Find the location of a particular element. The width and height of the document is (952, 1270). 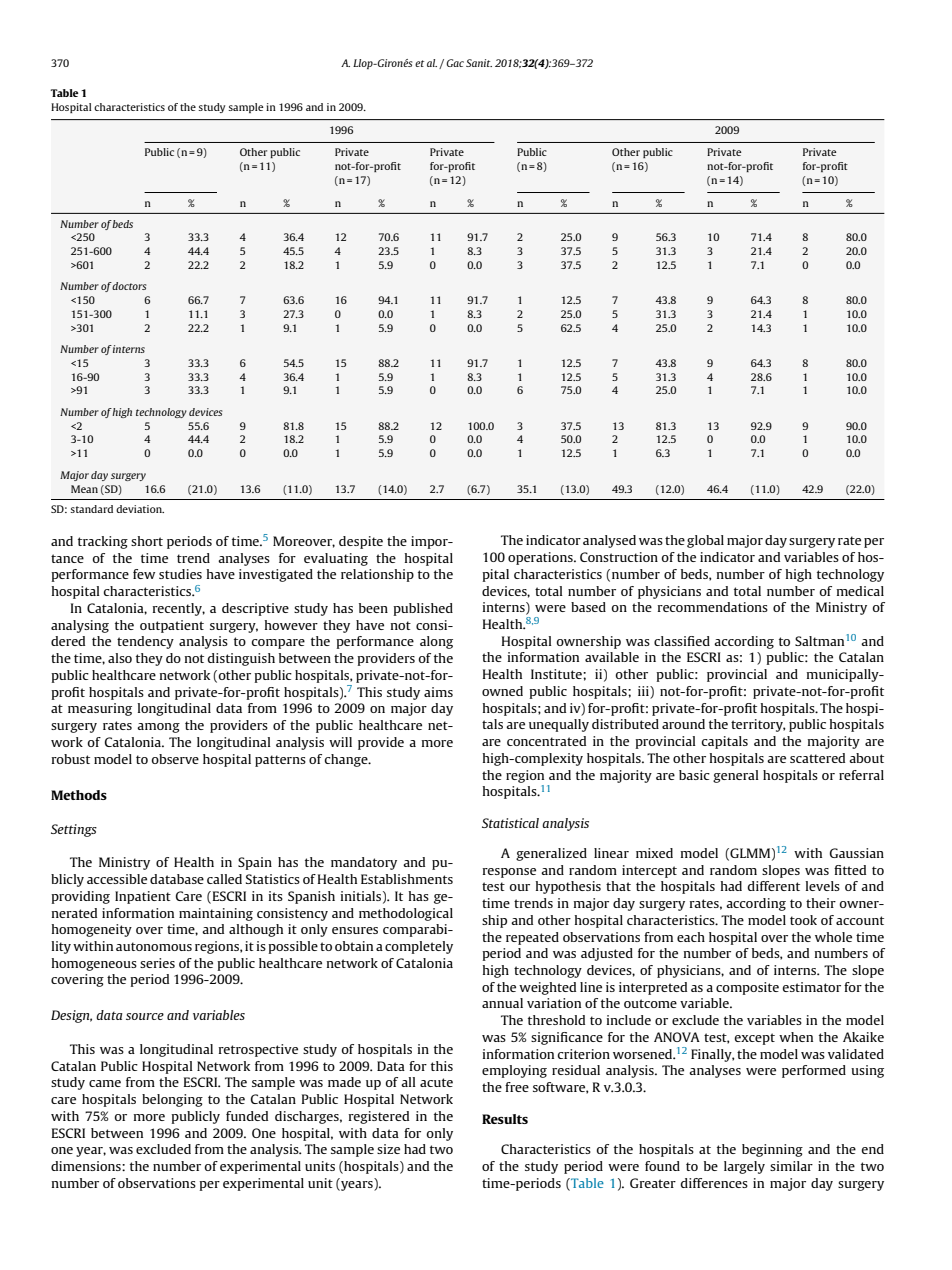

completely is located at coordinates (419, 947).
